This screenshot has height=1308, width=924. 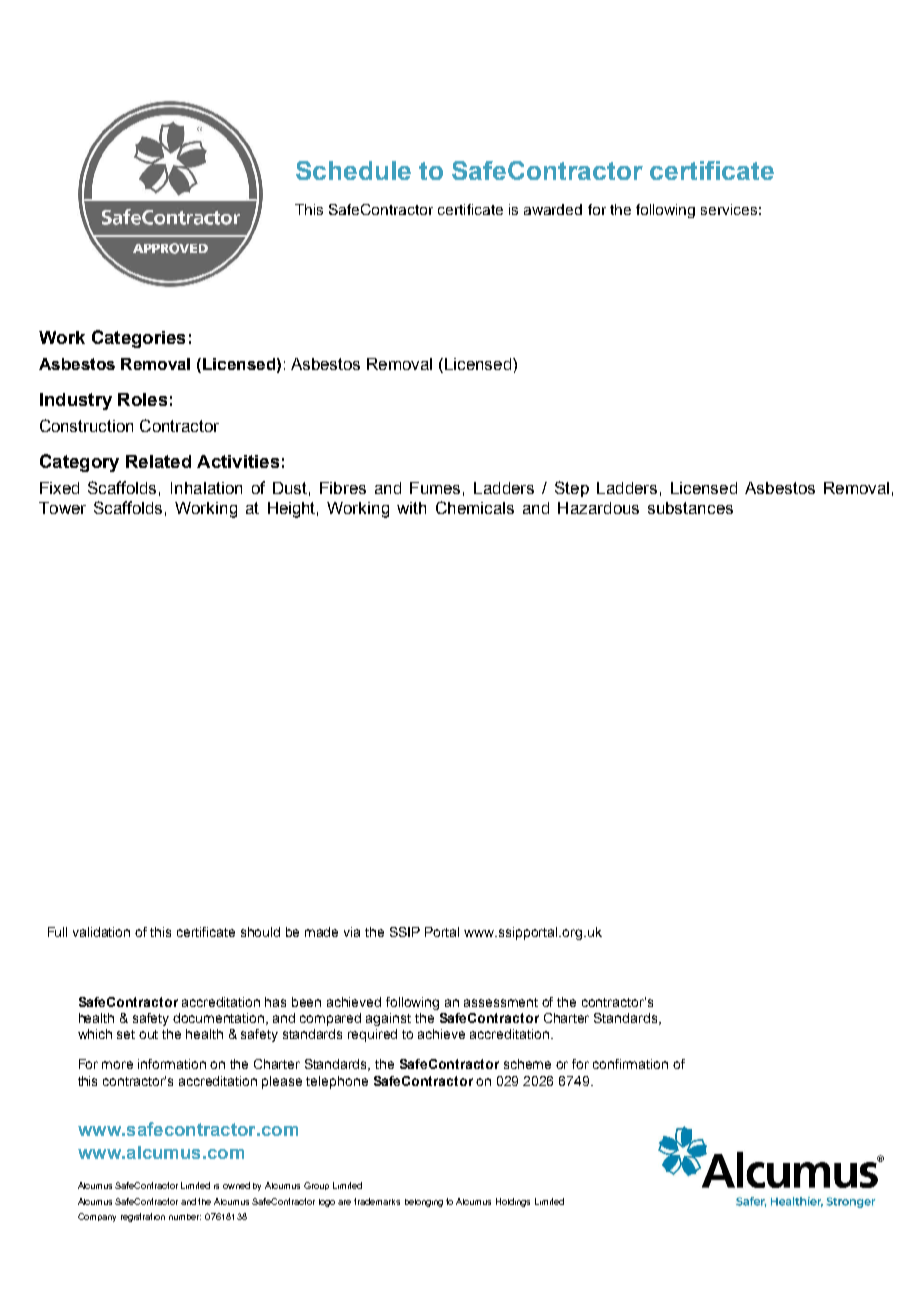 What do you see at coordinates (572, 489) in the screenshot?
I see `Step` at bounding box center [572, 489].
